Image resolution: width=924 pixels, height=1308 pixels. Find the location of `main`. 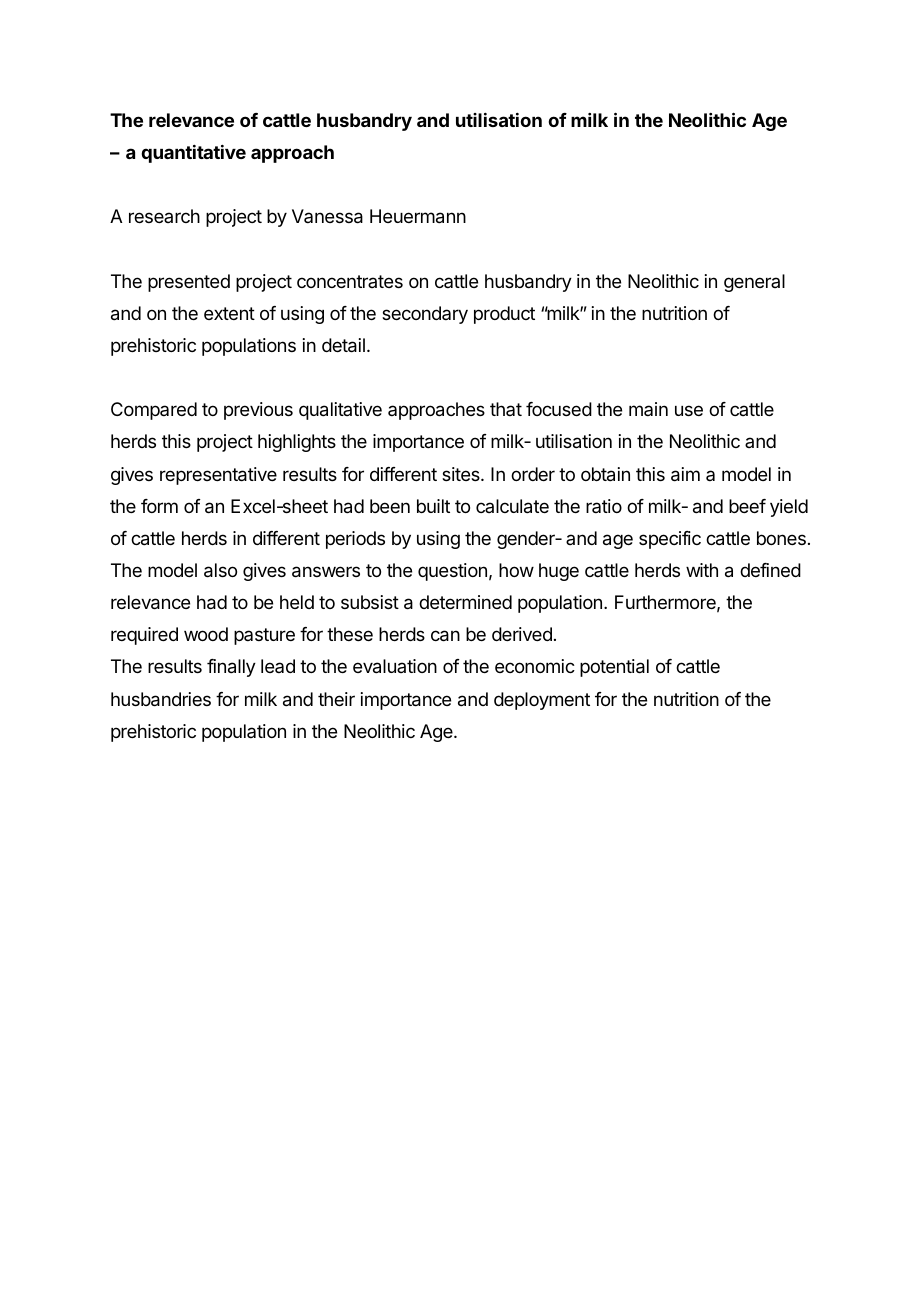

main is located at coordinates (648, 409).
